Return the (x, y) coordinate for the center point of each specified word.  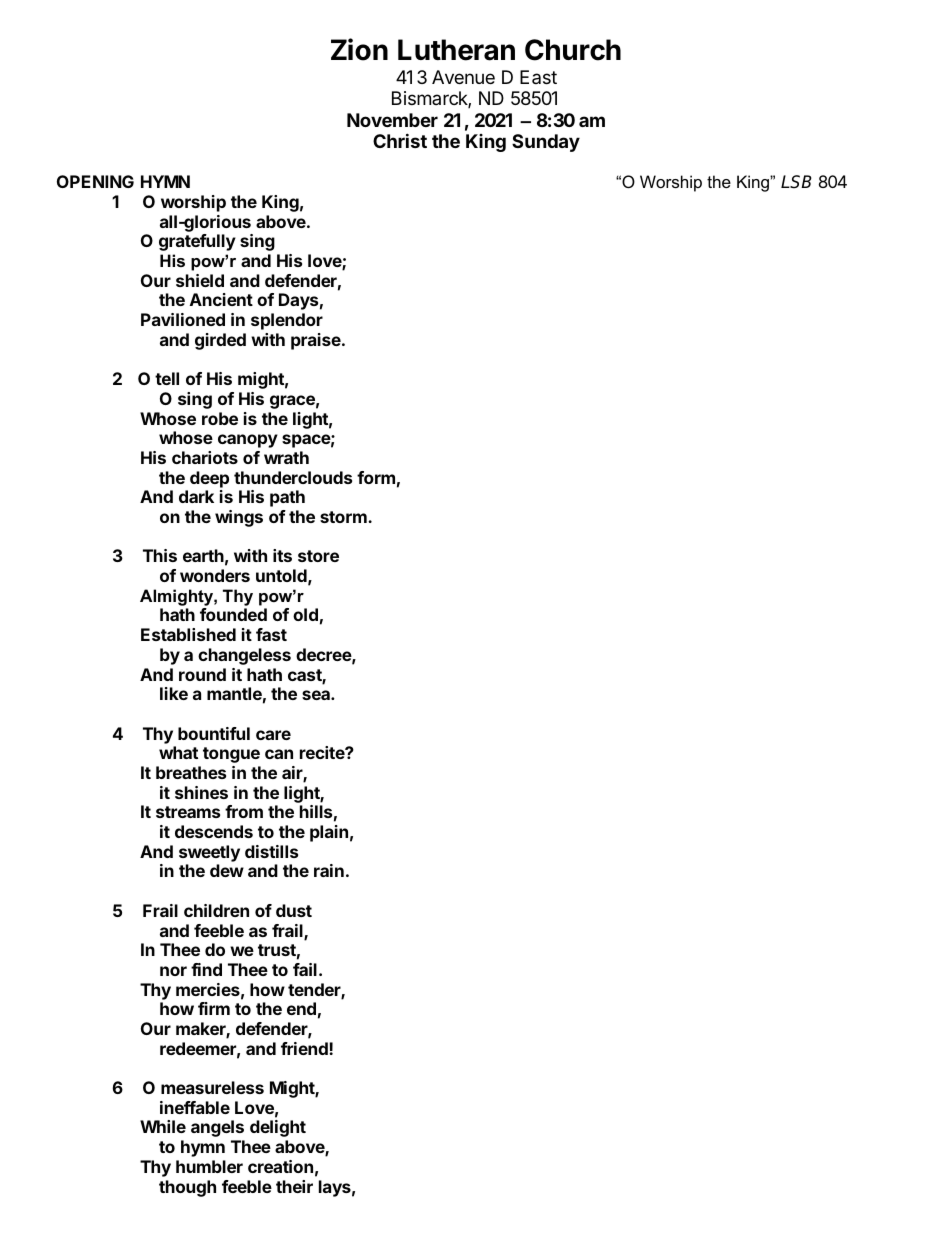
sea (317, 695)
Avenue (463, 77)
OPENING (95, 181)
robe (220, 418)
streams (188, 812)
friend (305, 1048)
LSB (796, 182)
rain (329, 870)
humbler (209, 1166)
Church (573, 50)
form (376, 477)
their (294, 1186)
